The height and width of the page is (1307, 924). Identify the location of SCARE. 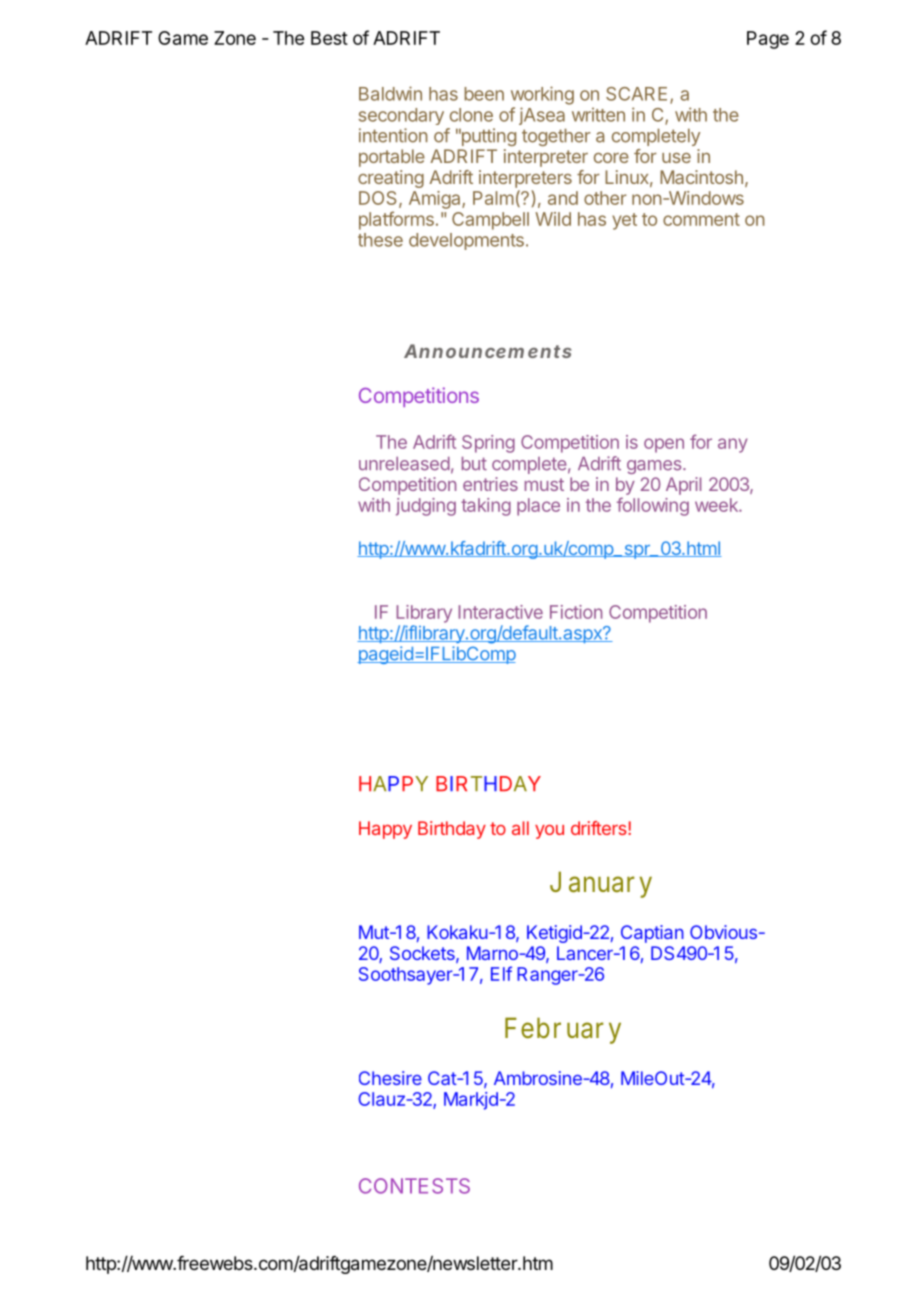
(636, 94).
